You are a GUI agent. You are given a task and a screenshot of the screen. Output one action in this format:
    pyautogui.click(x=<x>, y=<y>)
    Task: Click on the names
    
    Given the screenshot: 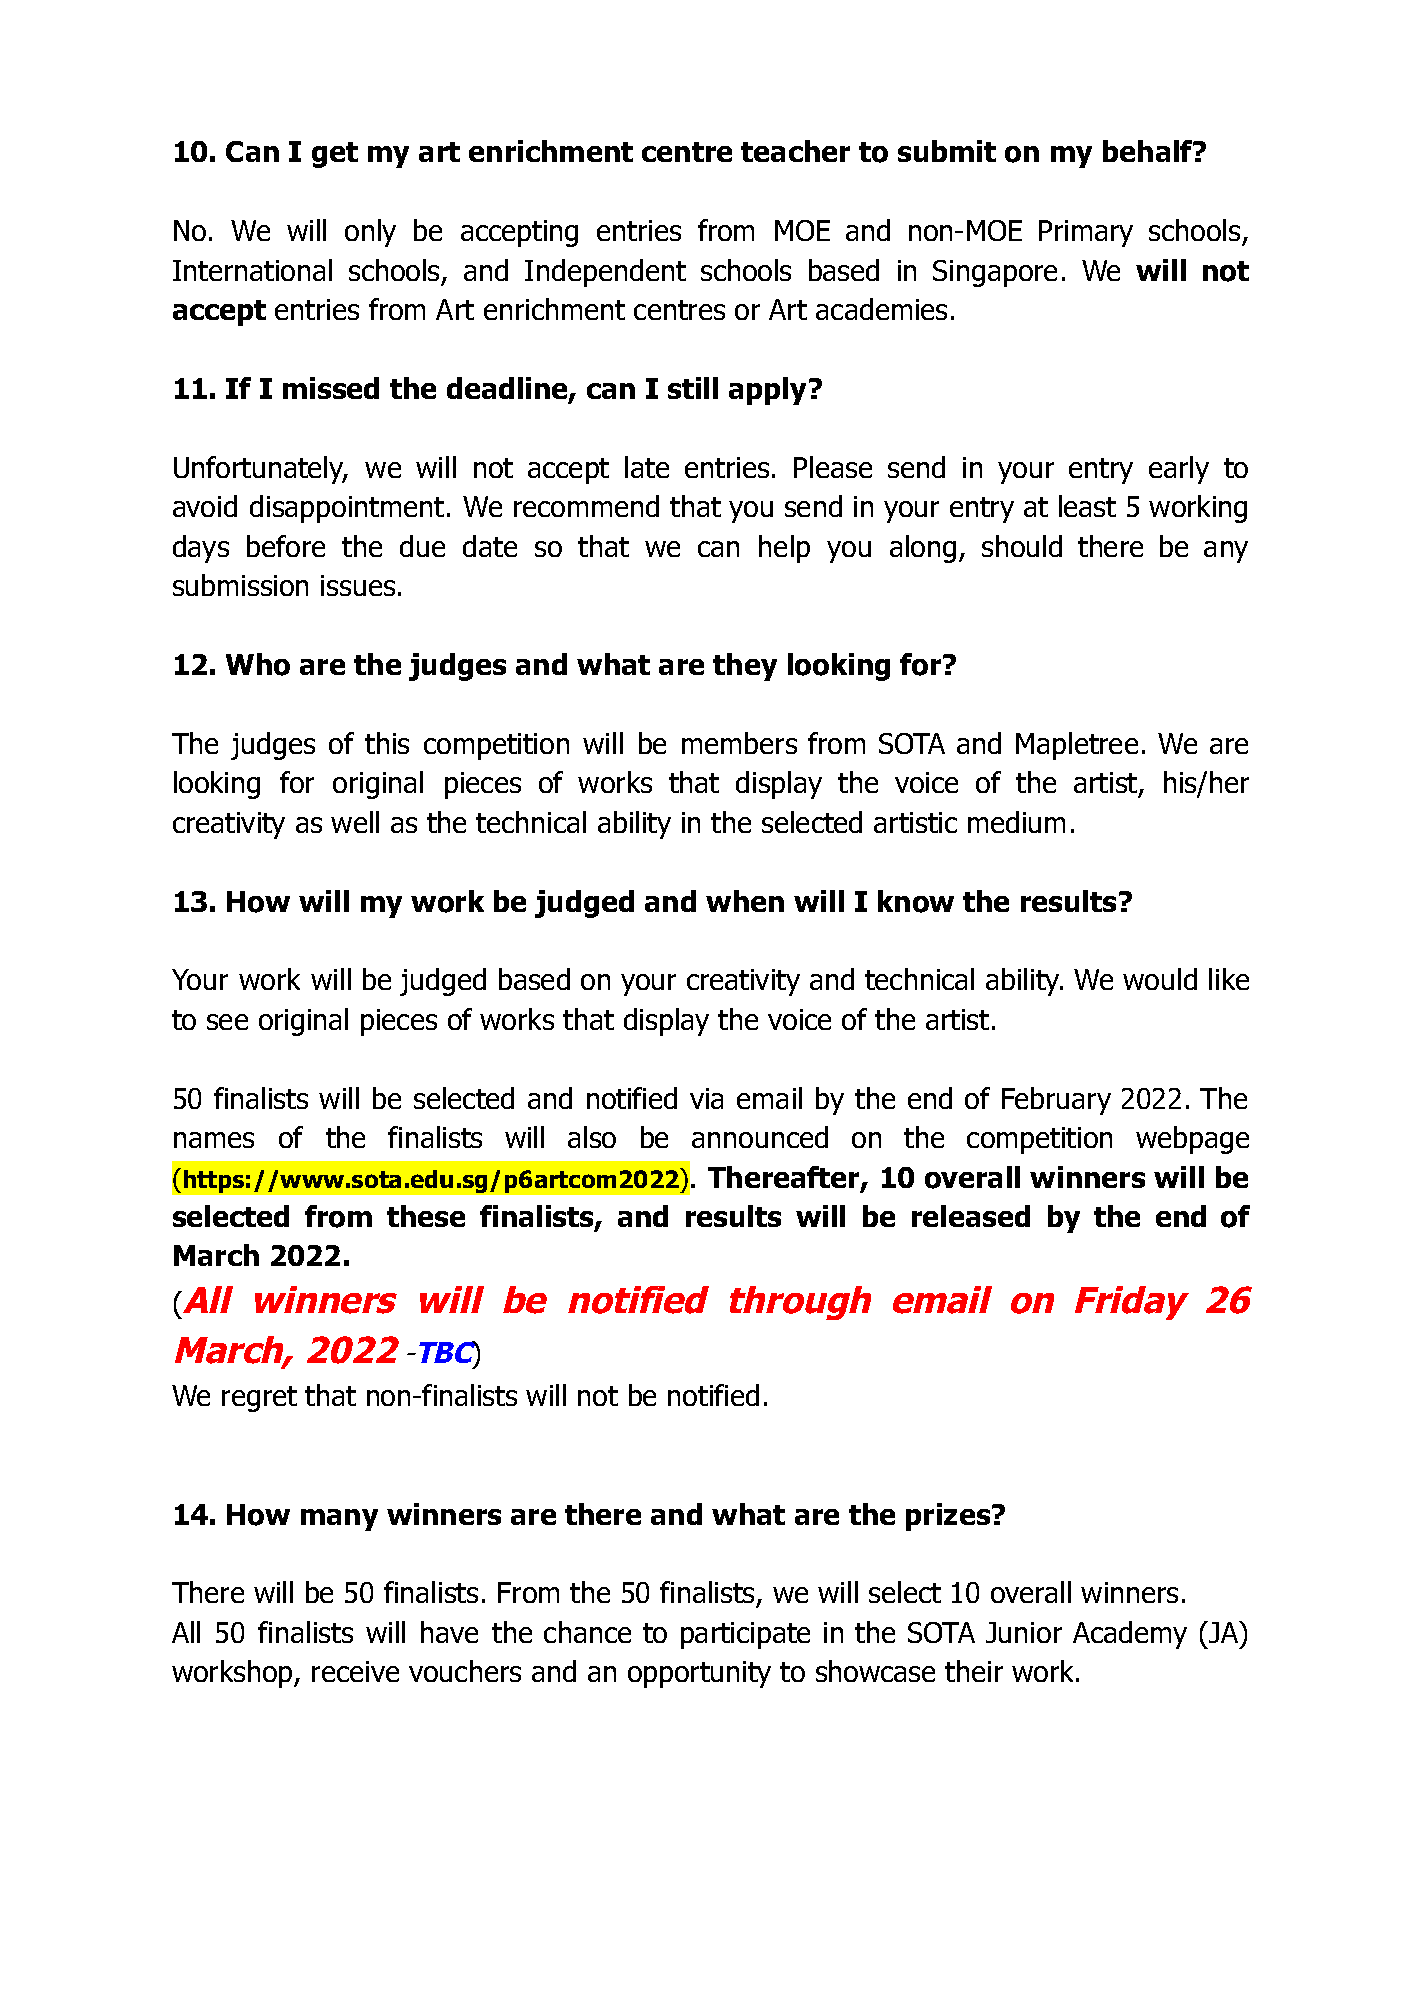 What is the action you would take?
    pyautogui.click(x=214, y=1140)
